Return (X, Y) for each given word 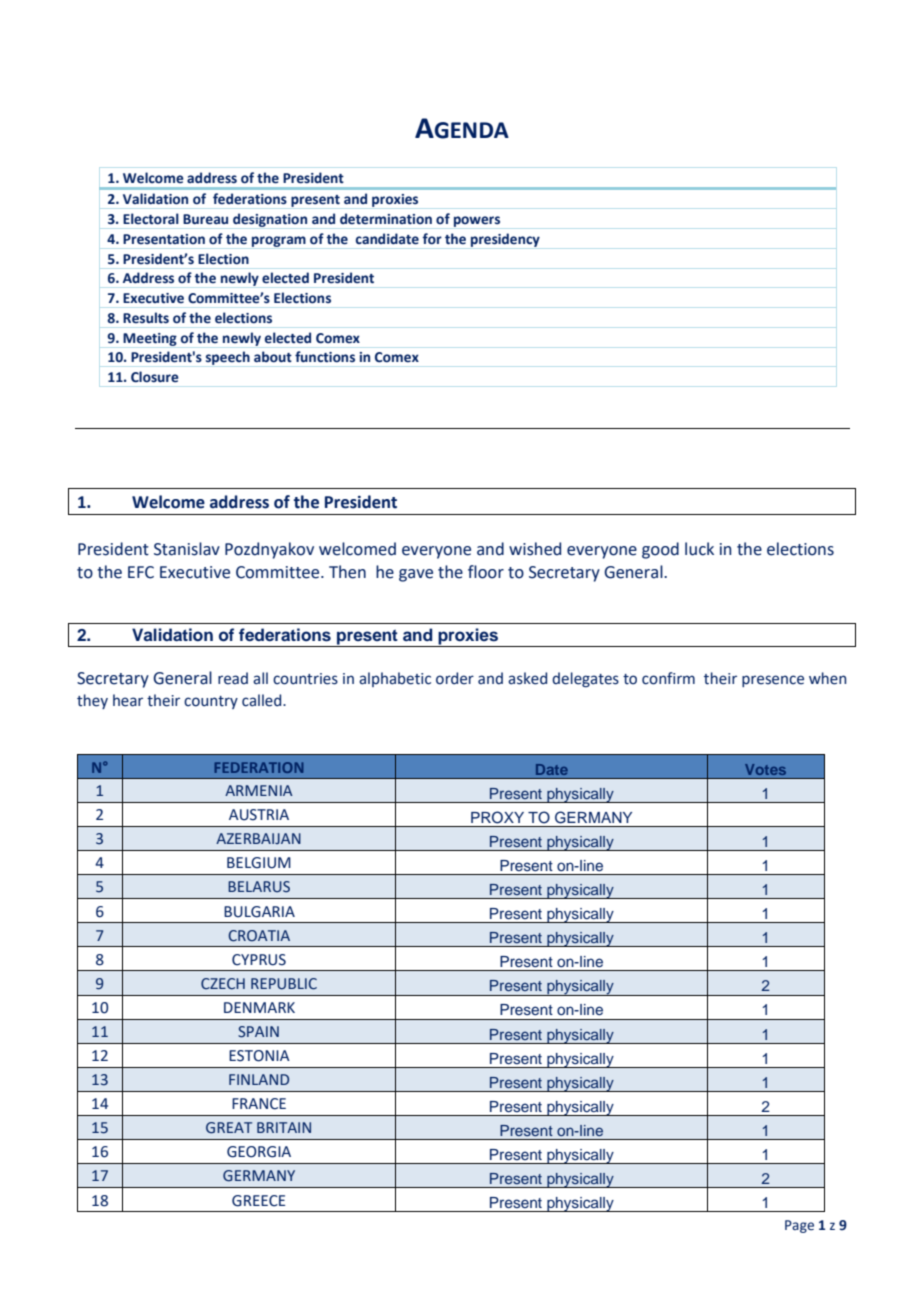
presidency (505, 240)
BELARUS (259, 887)
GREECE (258, 1201)
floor (486, 572)
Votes (765, 769)
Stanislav (187, 549)
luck (699, 549)
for (432, 239)
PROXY (497, 817)
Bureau (205, 219)
